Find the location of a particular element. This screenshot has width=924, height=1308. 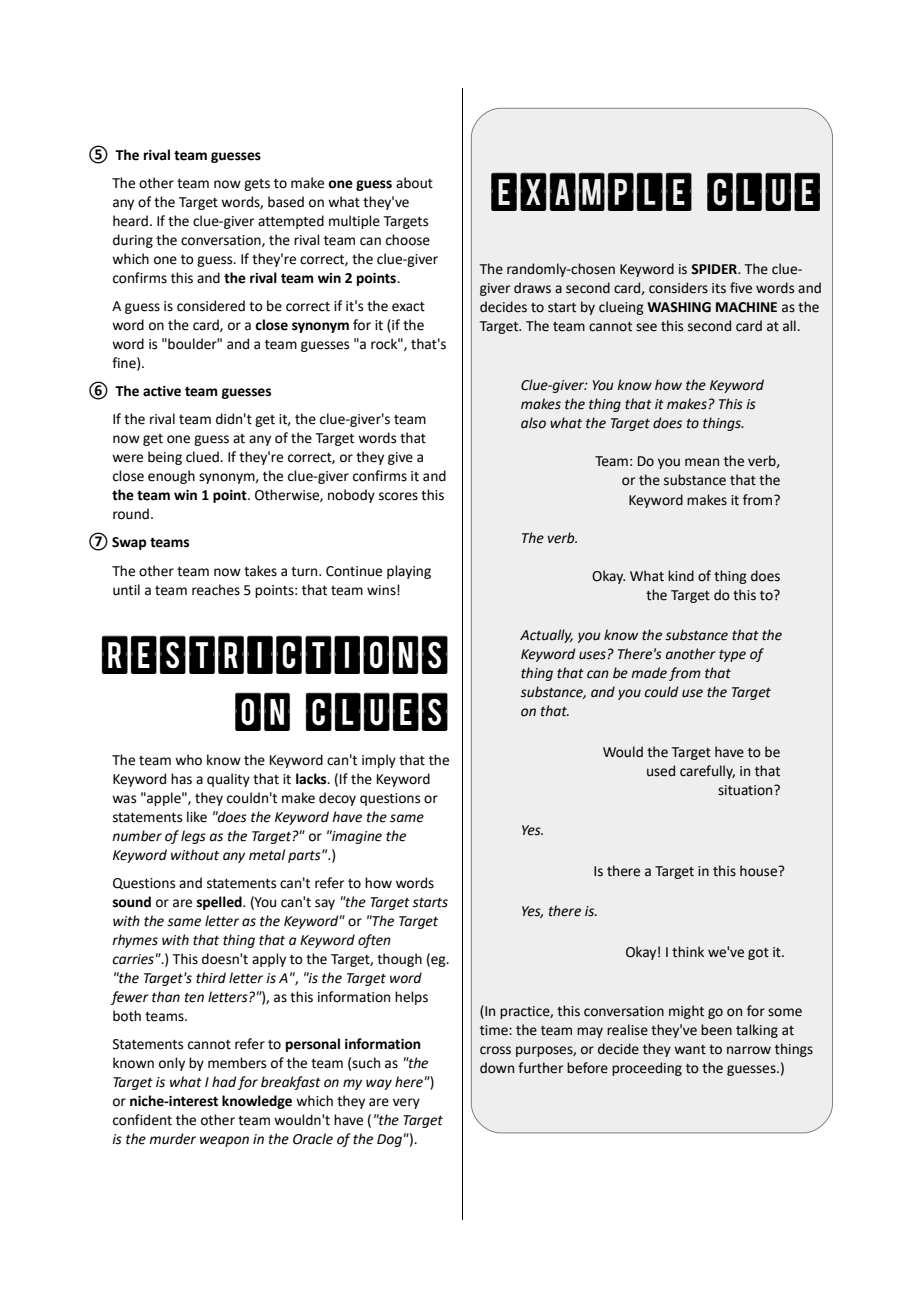

Restrictions is located at coordinates (275, 655).
